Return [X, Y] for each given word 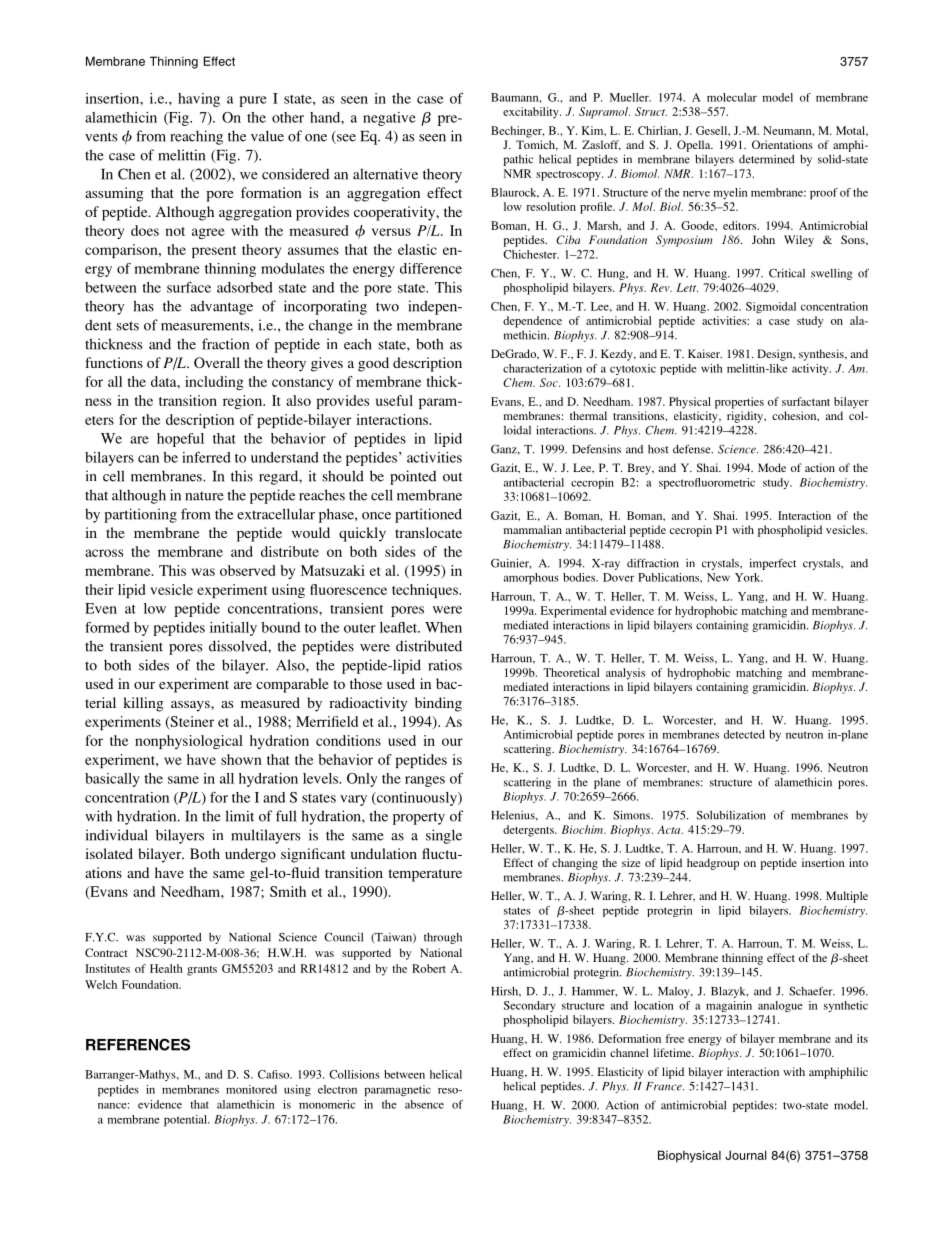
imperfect [772, 564]
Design [776, 355]
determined [767, 159]
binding [438, 704]
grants [202, 971]
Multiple [847, 897]
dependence [532, 322]
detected [744, 734]
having [199, 100]
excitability [532, 113]
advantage [221, 307]
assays [191, 706]
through [443, 938]
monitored [251, 1089]
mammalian [533, 529]
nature [204, 496]
